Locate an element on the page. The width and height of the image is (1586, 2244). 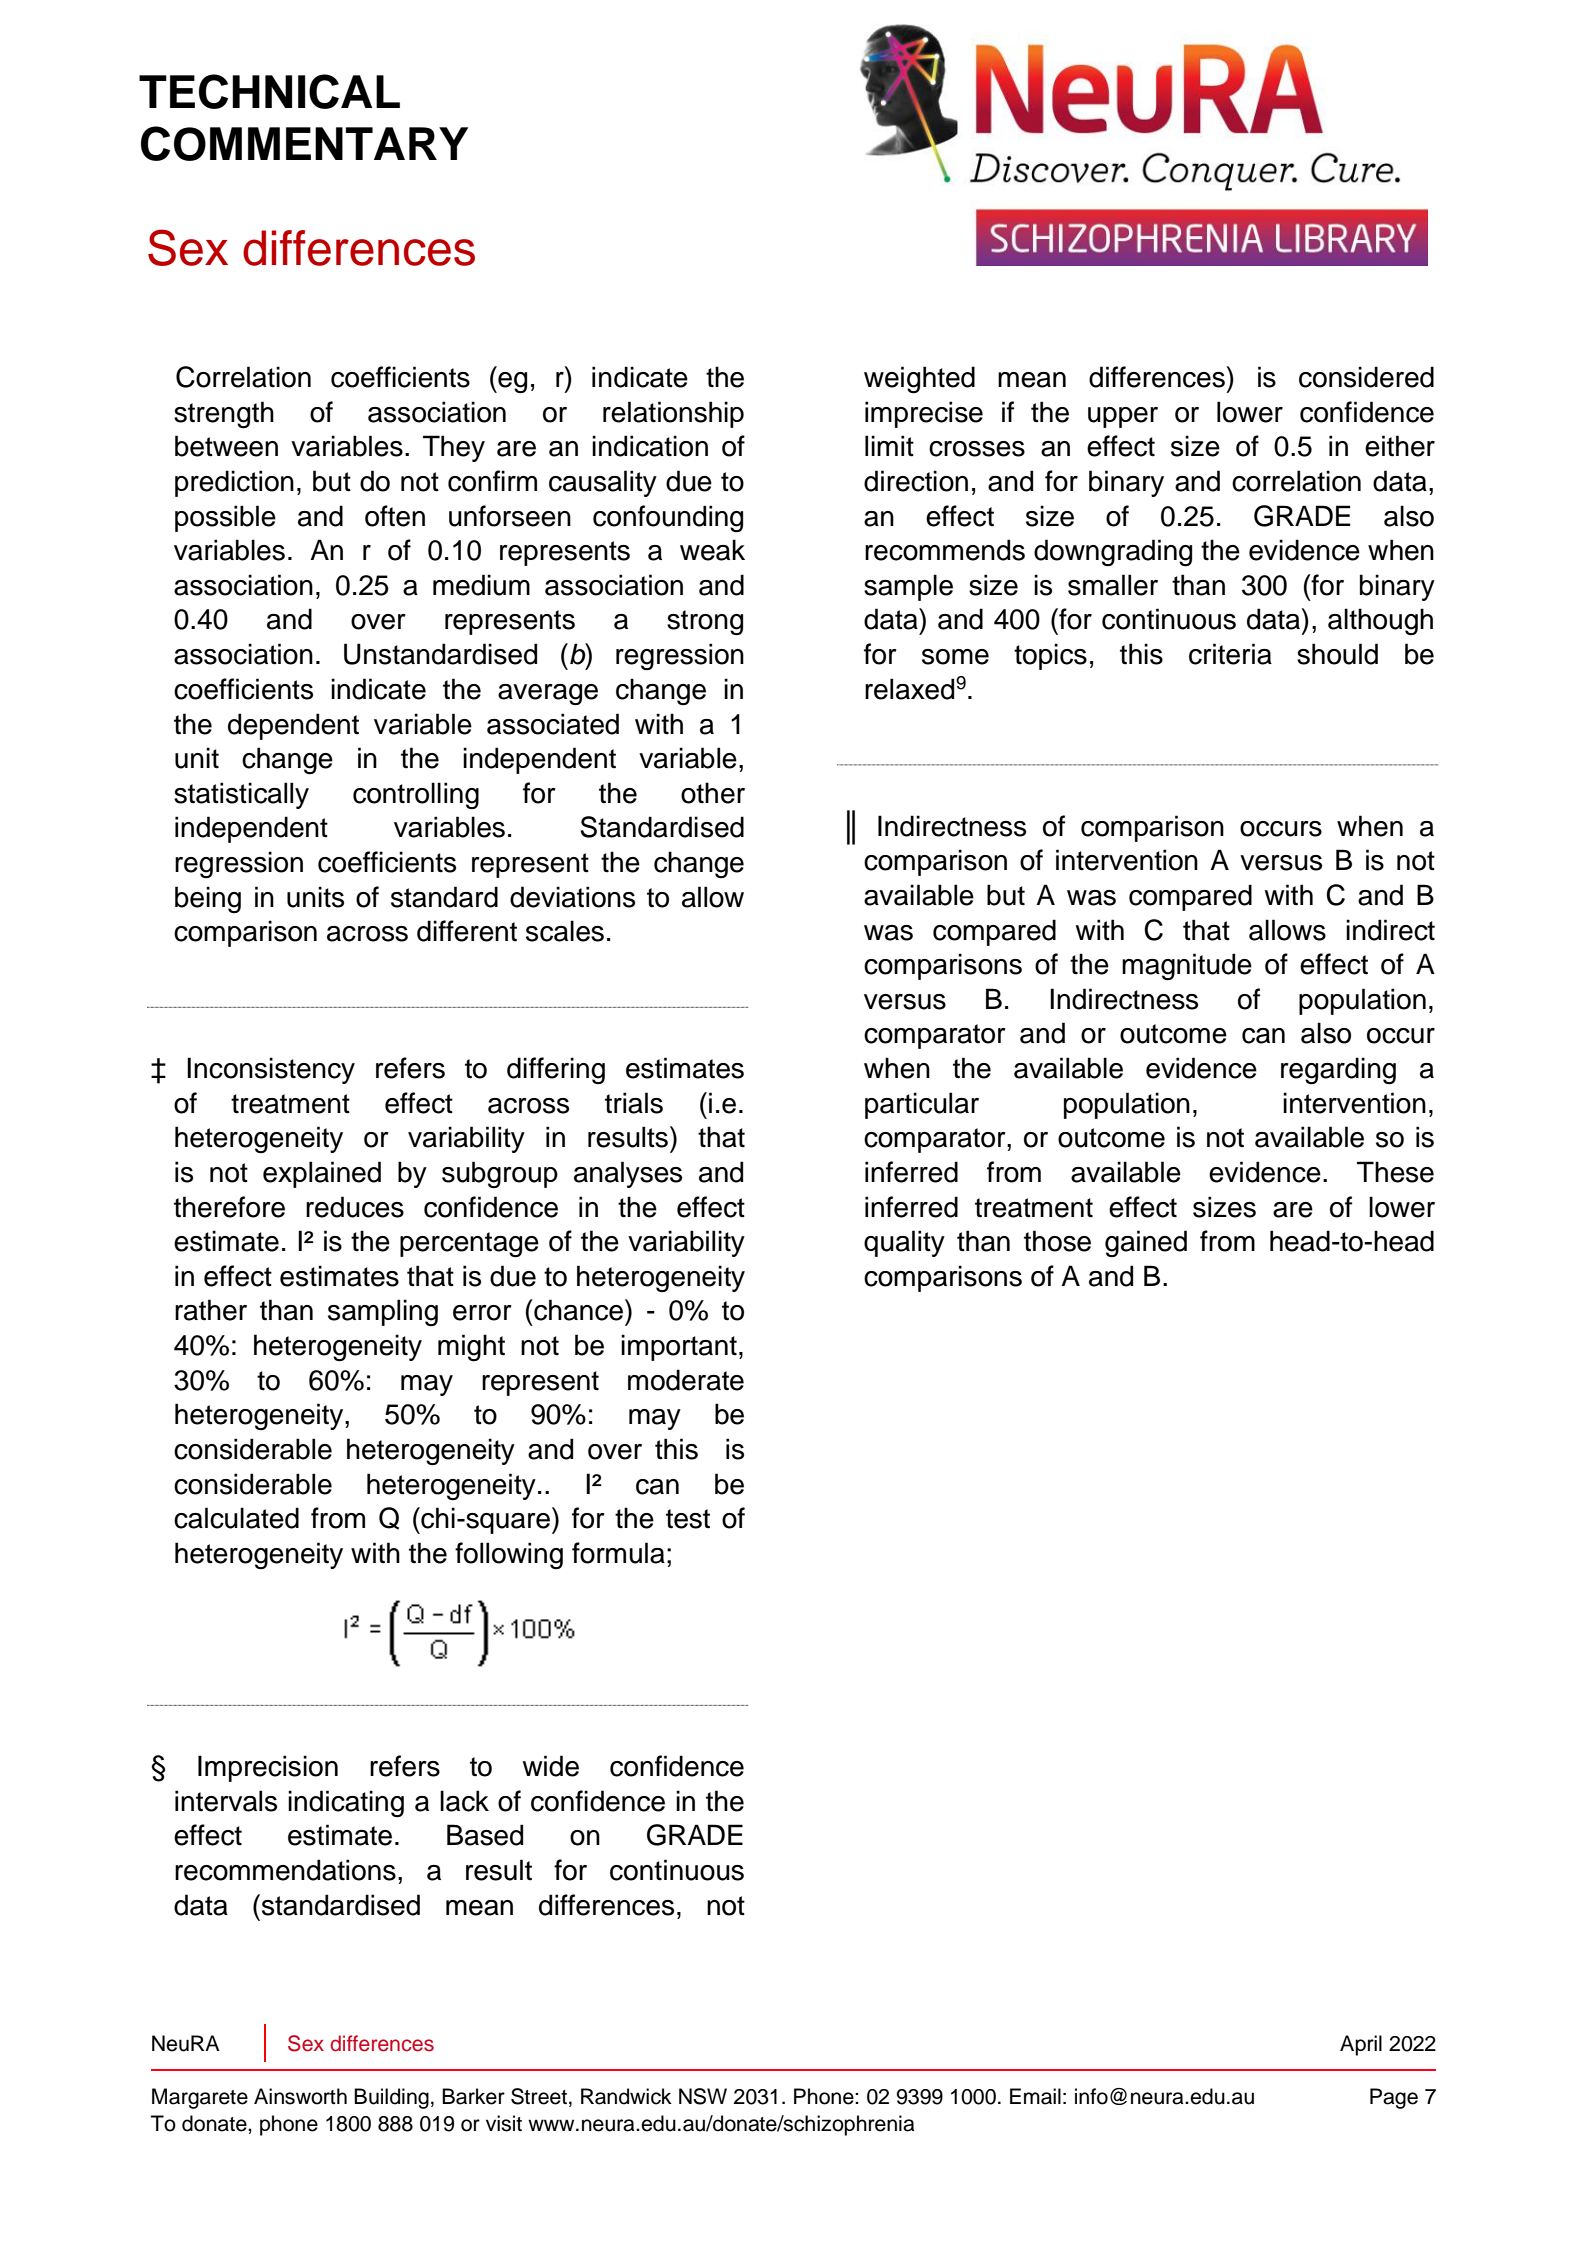
medium is located at coordinates (481, 585).
